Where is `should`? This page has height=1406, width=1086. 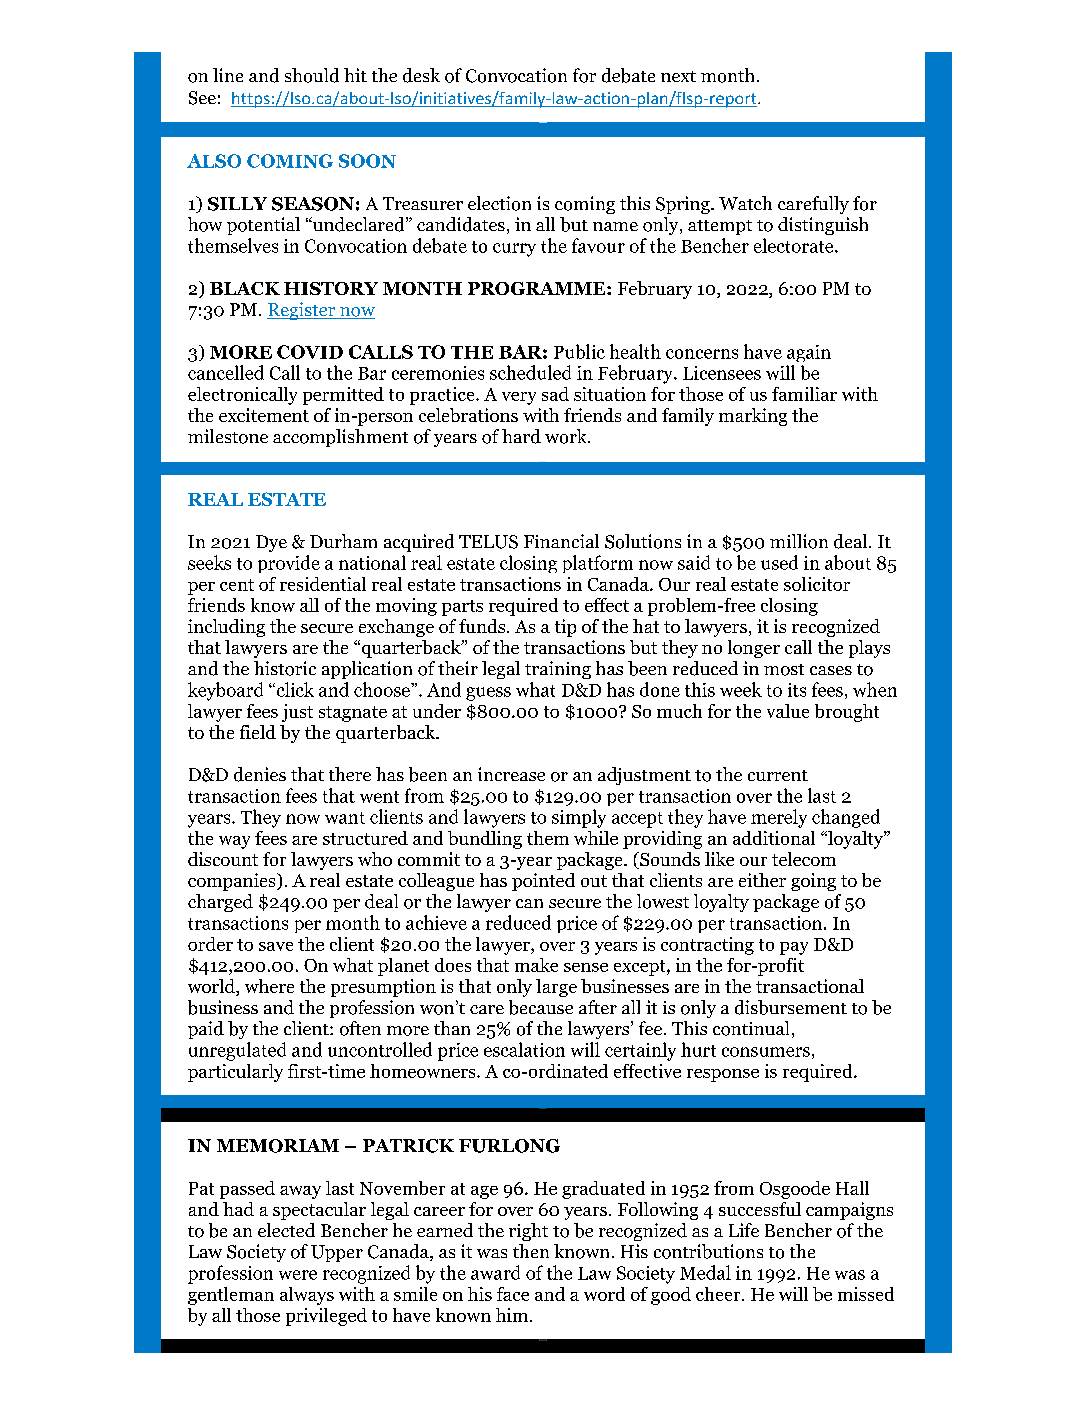
should is located at coordinates (312, 75).
